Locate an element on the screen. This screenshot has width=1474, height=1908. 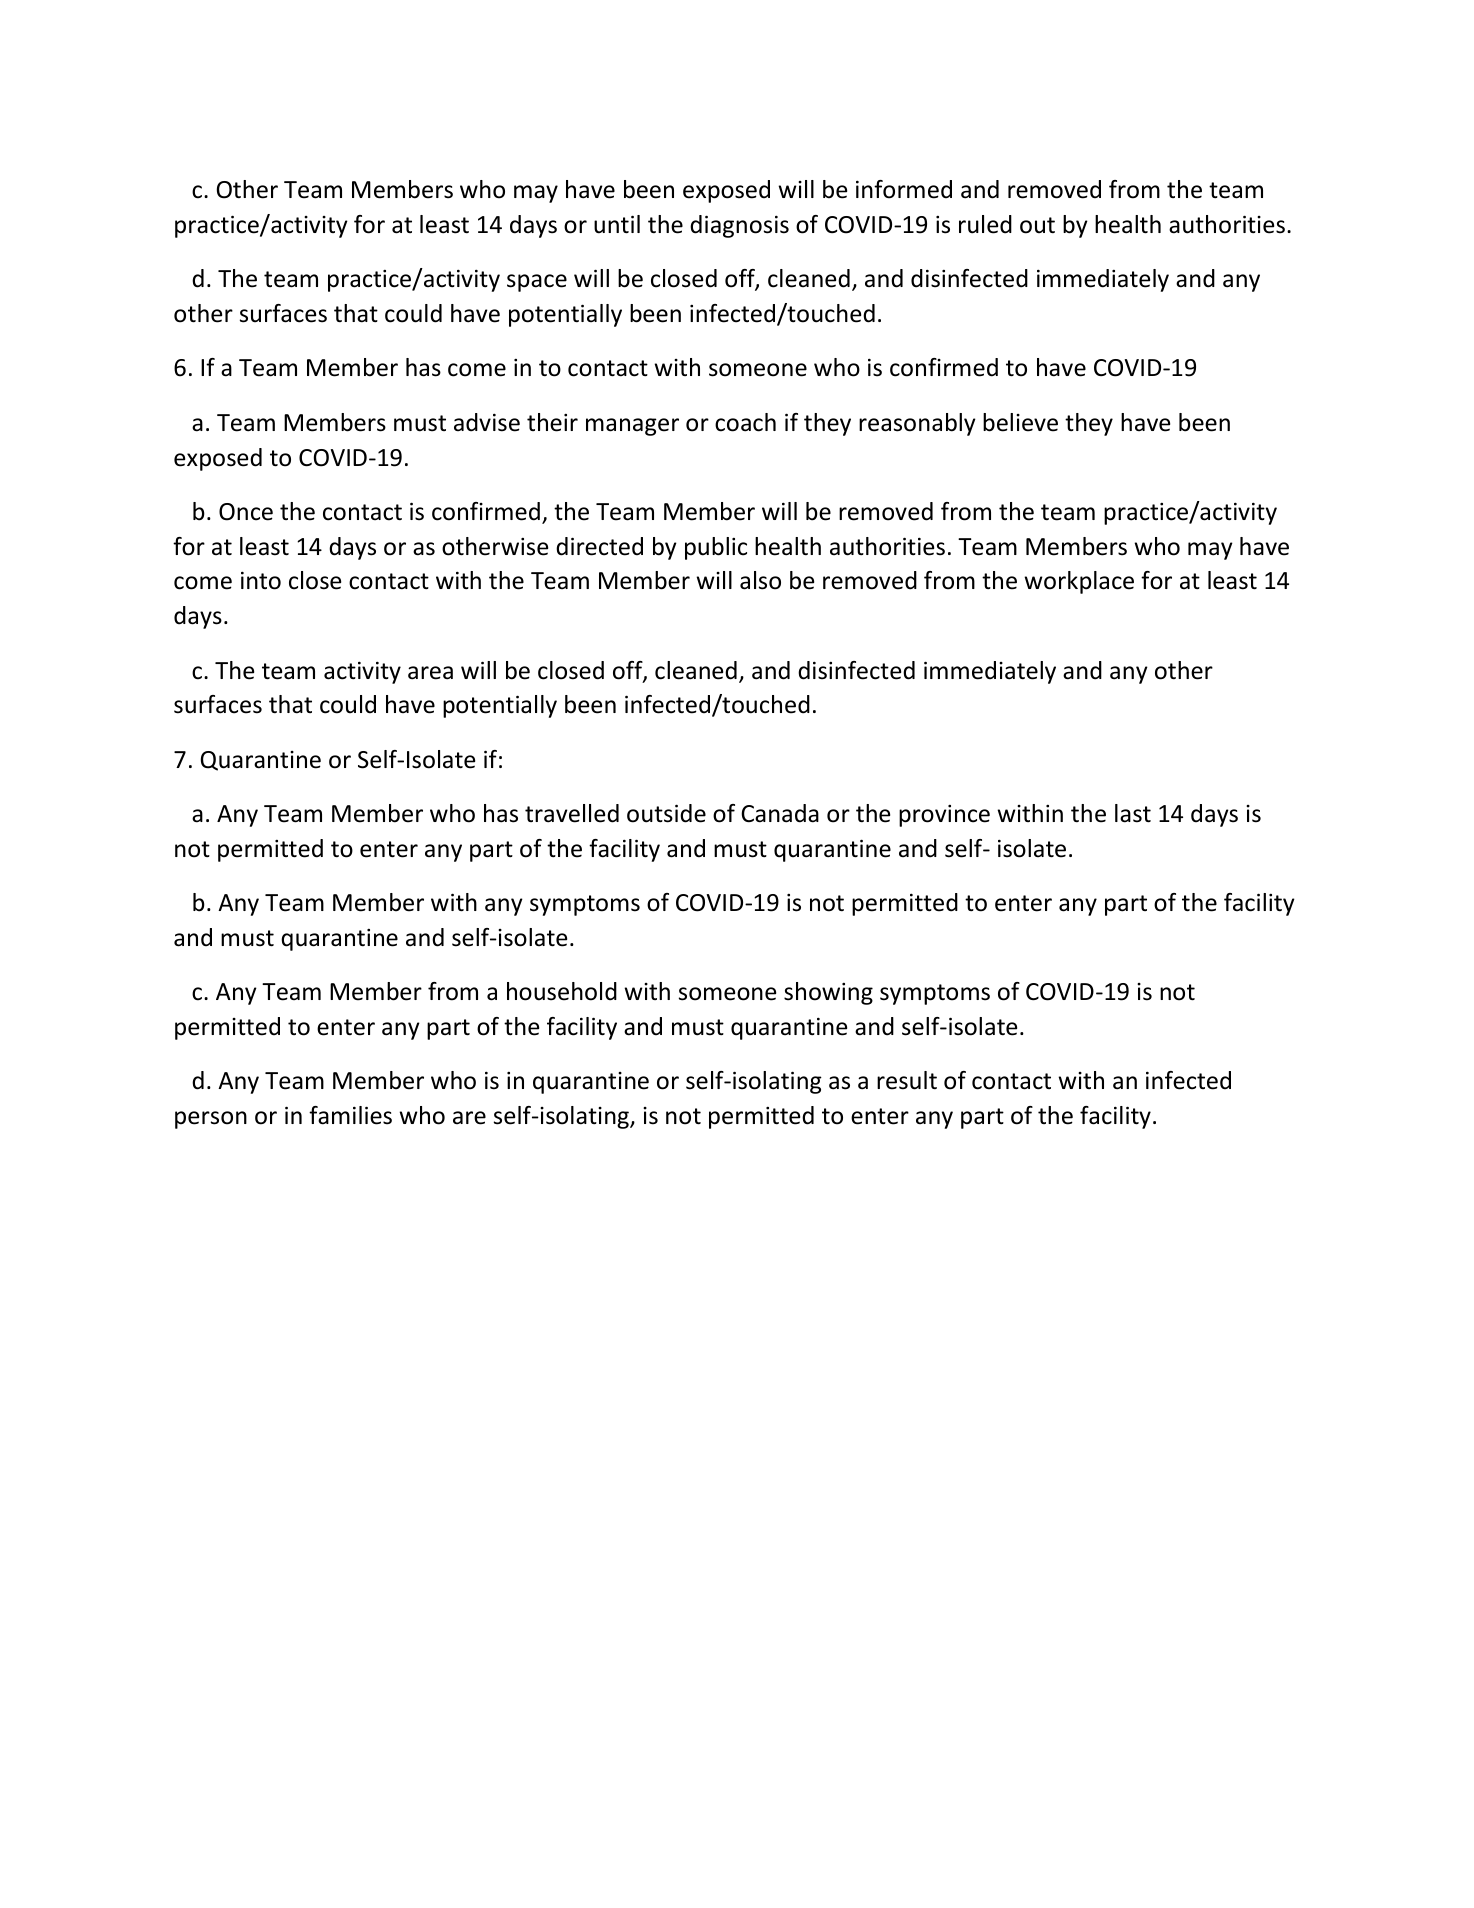
ruled is located at coordinates (985, 224).
